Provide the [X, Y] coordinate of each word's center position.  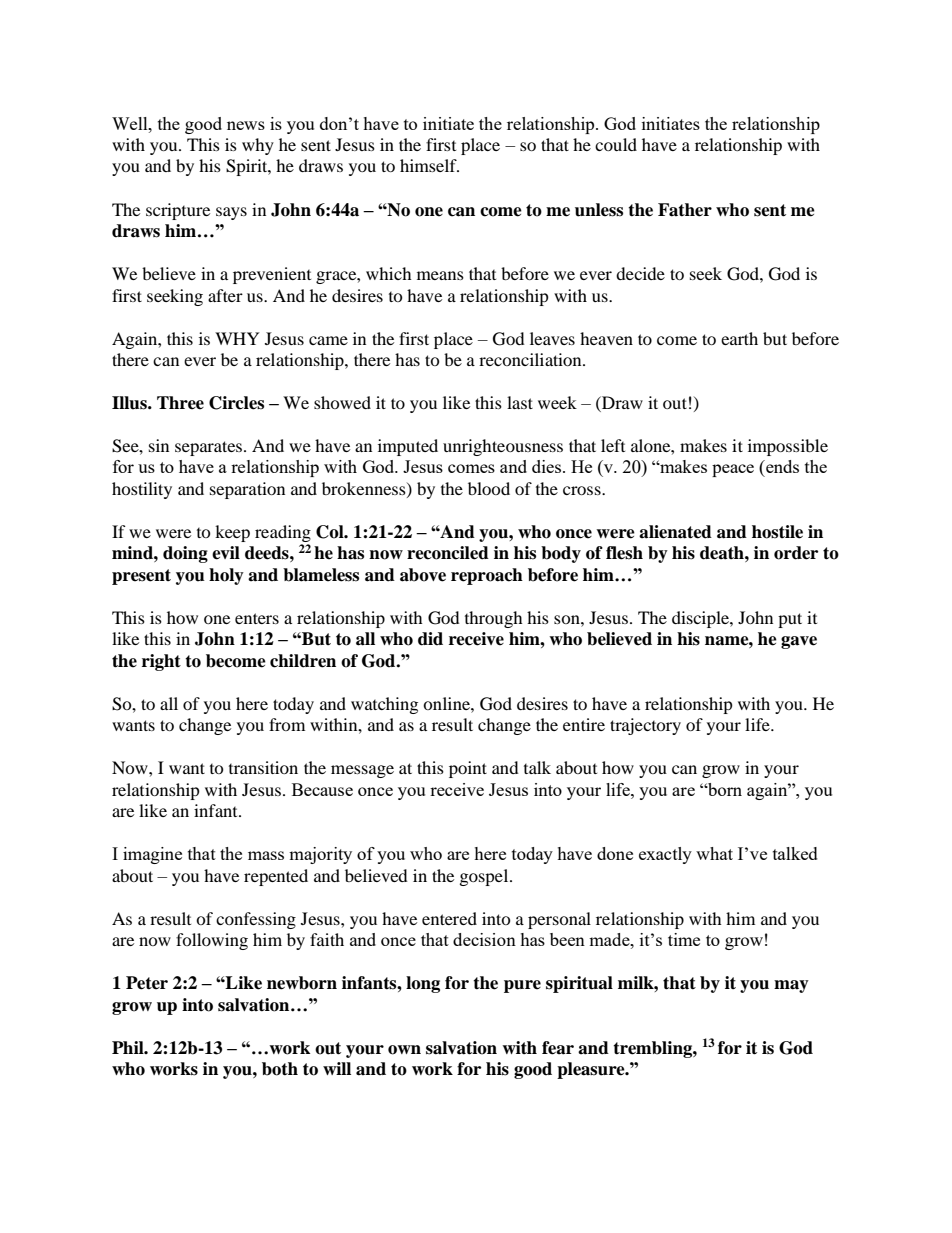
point [468, 769]
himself [429, 165]
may [791, 986]
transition [263, 767]
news [246, 125]
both [280, 1069]
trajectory [645, 726]
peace [733, 470]
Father [685, 210]
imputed [408, 447]
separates [210, 448]
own [404, 1050]
